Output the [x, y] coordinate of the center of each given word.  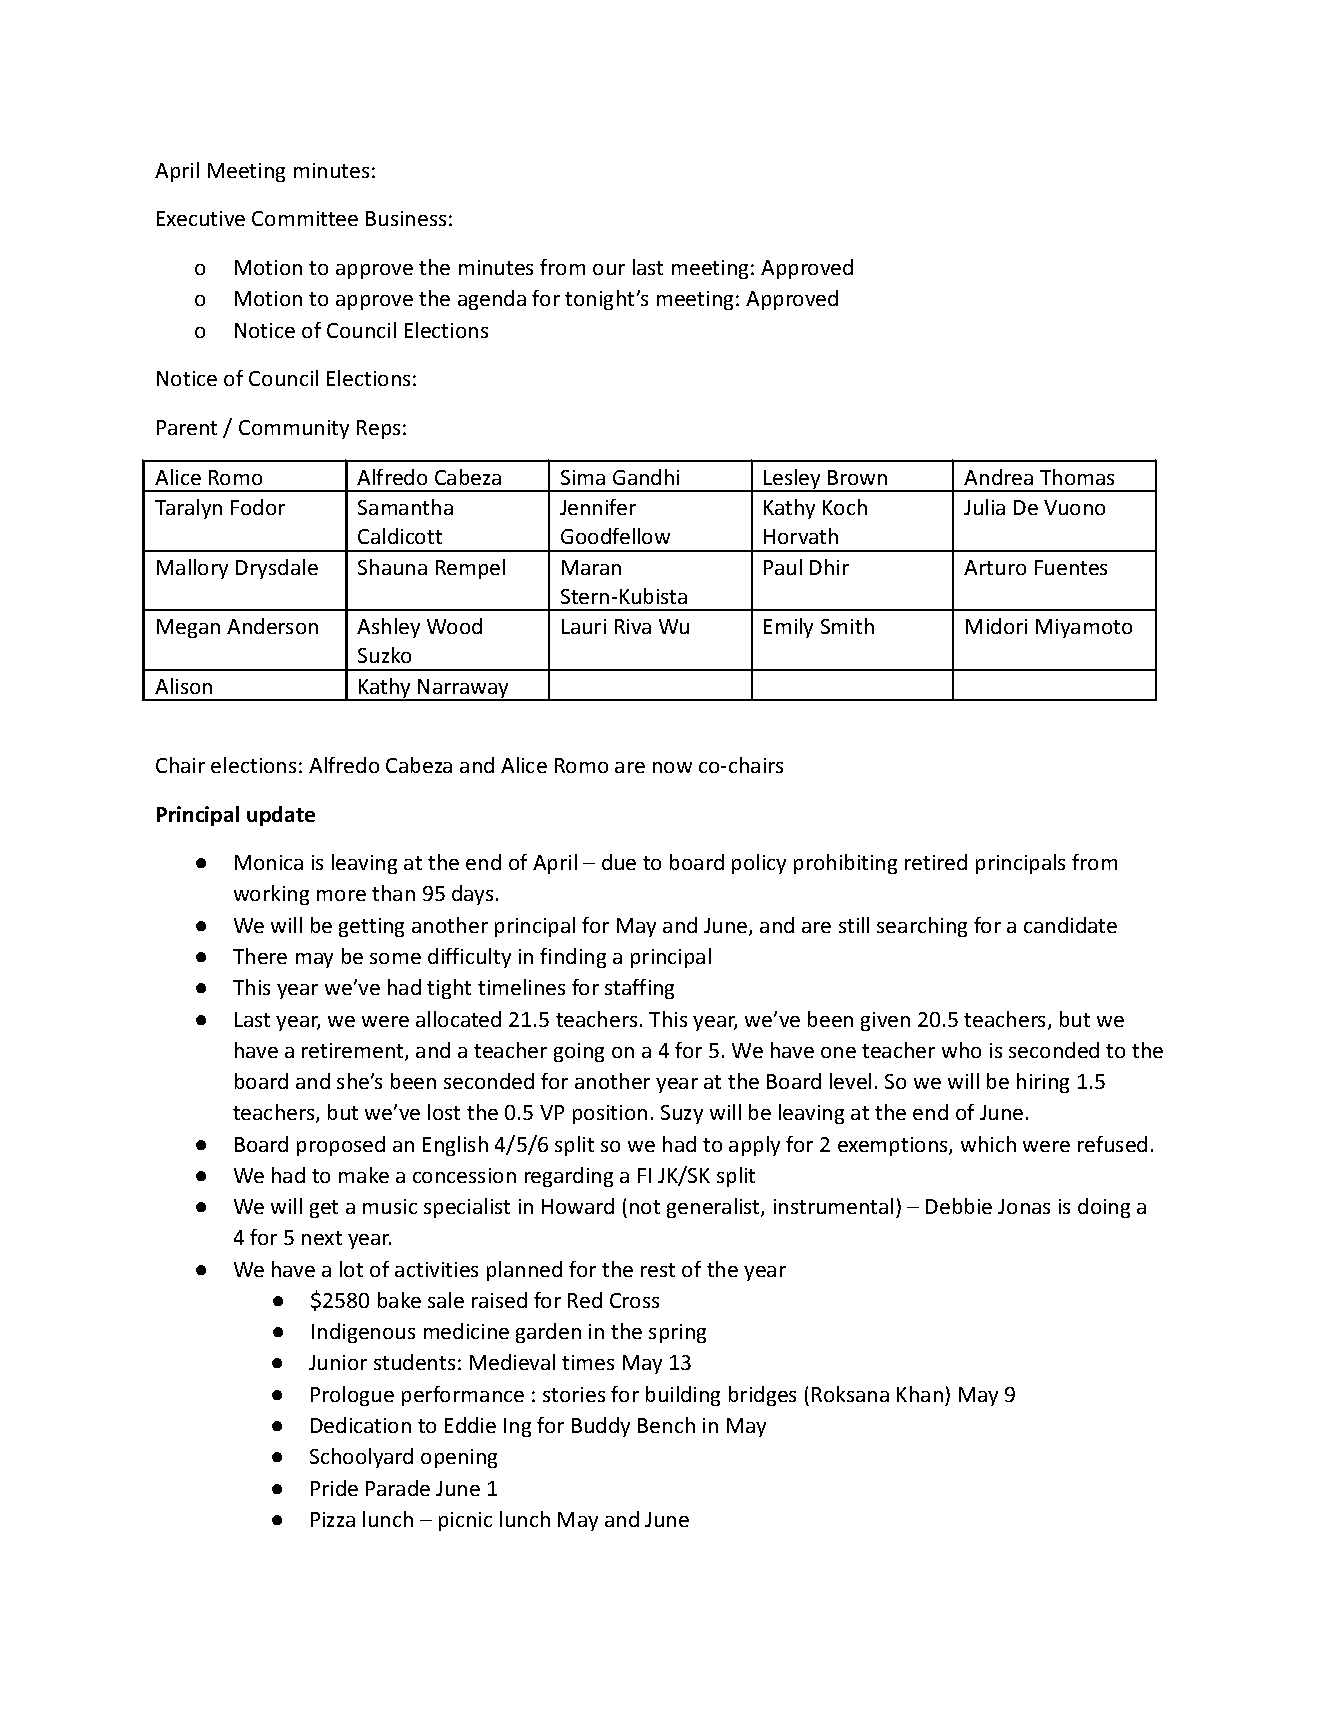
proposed [341, 1146]
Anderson [272, 626]
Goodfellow [615, 536]
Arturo [995, 567]
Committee [305, 218]
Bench [666, 1425]
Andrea [998, 477]
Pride [334, 1488]
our [609, 269]
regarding [569, 1177]
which [988, 1144]
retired [936, 862]
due [619, 862]
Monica [269, 862]
